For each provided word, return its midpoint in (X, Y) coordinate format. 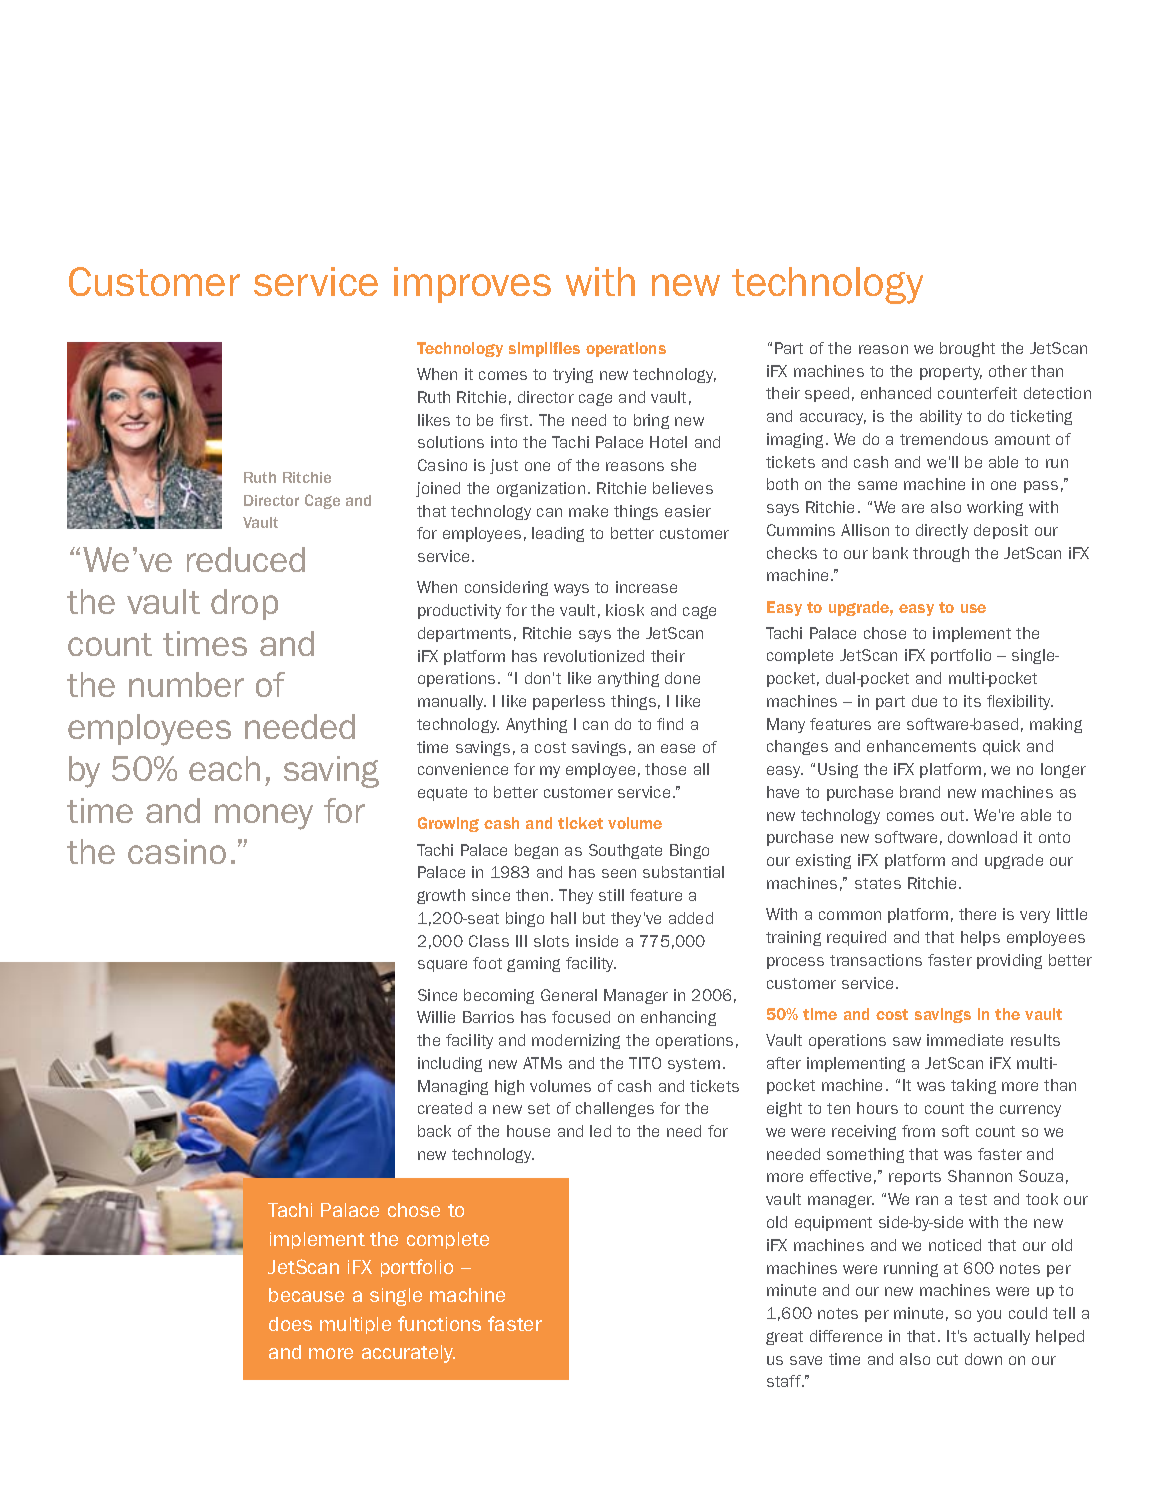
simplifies (544, 349)
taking (973, 1086)
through (941, 554)
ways (571, 590)
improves (472, 285)
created (445, 1108)
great (784, 1338)
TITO (645, 1063)
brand (920, 792)
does (290, 1324)
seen (619, 873)
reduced (246, 559)
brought (967, 349)
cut (947, 1359)
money (264, 817)
